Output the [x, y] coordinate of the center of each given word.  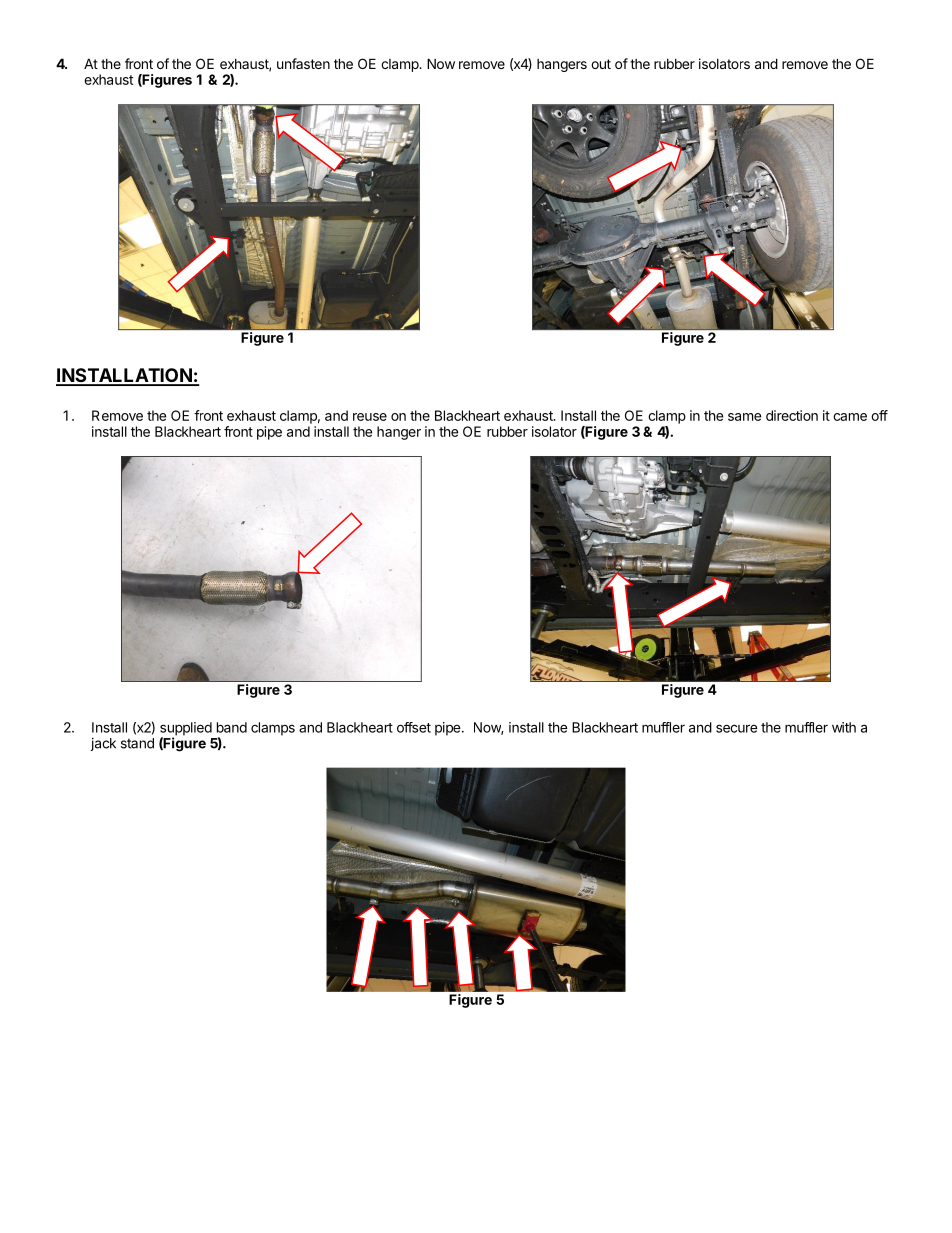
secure [737, 728]
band [232, 727]
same [744, 417]
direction [792, 415]
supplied [186, 730]
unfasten [303, 63]
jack [103, 744]
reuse [370, 417]
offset [414, 727]
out [601, 64]
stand [137, 743]
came [850, 417]
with [844, 727]
